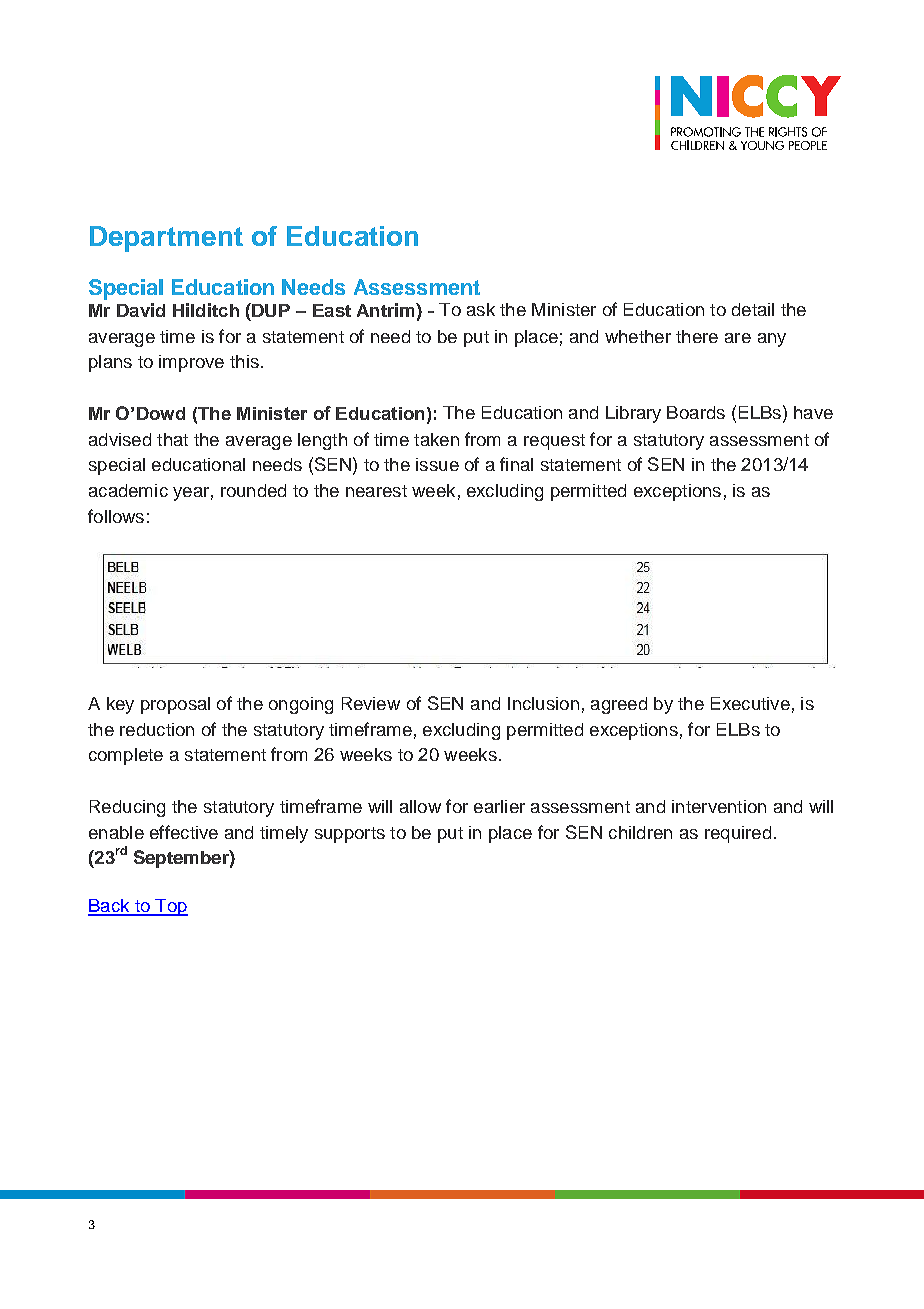  I want to click on taken, so click(436, 439).
